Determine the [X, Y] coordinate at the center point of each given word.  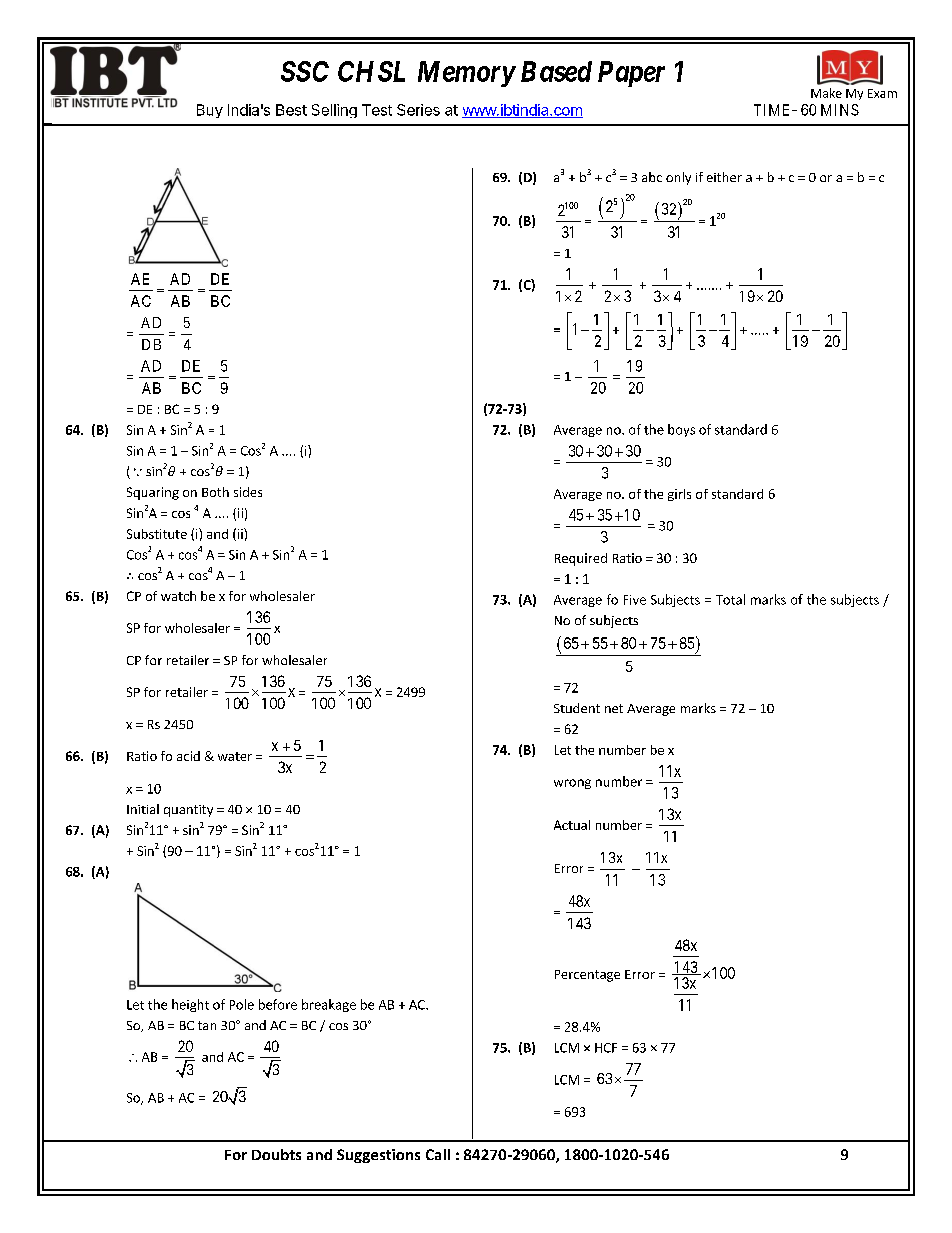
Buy [210, 111]
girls [679, 495]
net [614, 708]
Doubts [276, 1154]
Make [826, 93]
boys [681, 430]
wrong [572, 784]
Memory [466, 74]
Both [215, 492]
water [235, 756]
